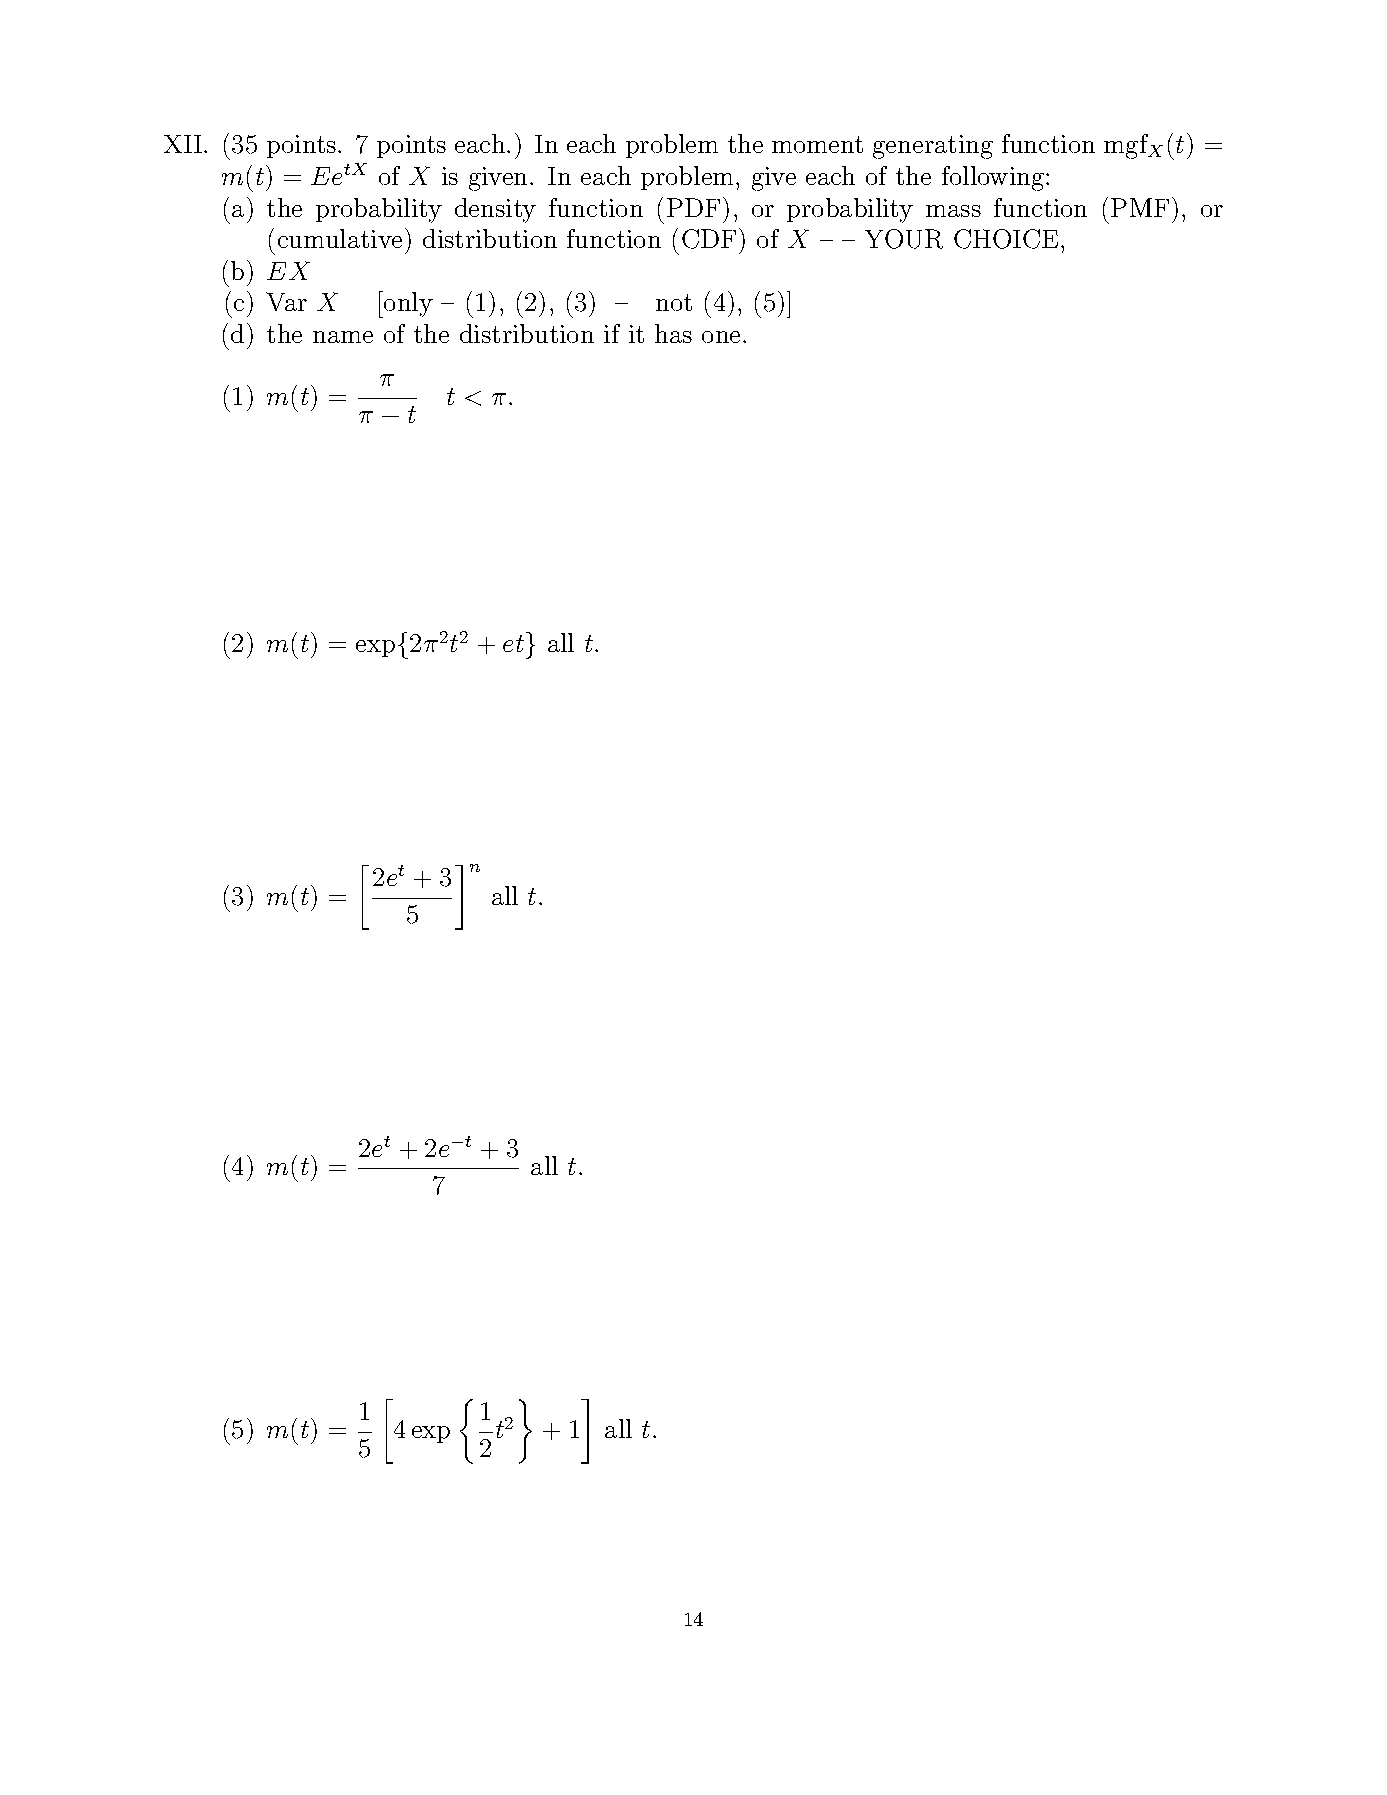  What do you see at coordinates (721, 337) in the document?
I see `one` at bounding box center [721, 337].
